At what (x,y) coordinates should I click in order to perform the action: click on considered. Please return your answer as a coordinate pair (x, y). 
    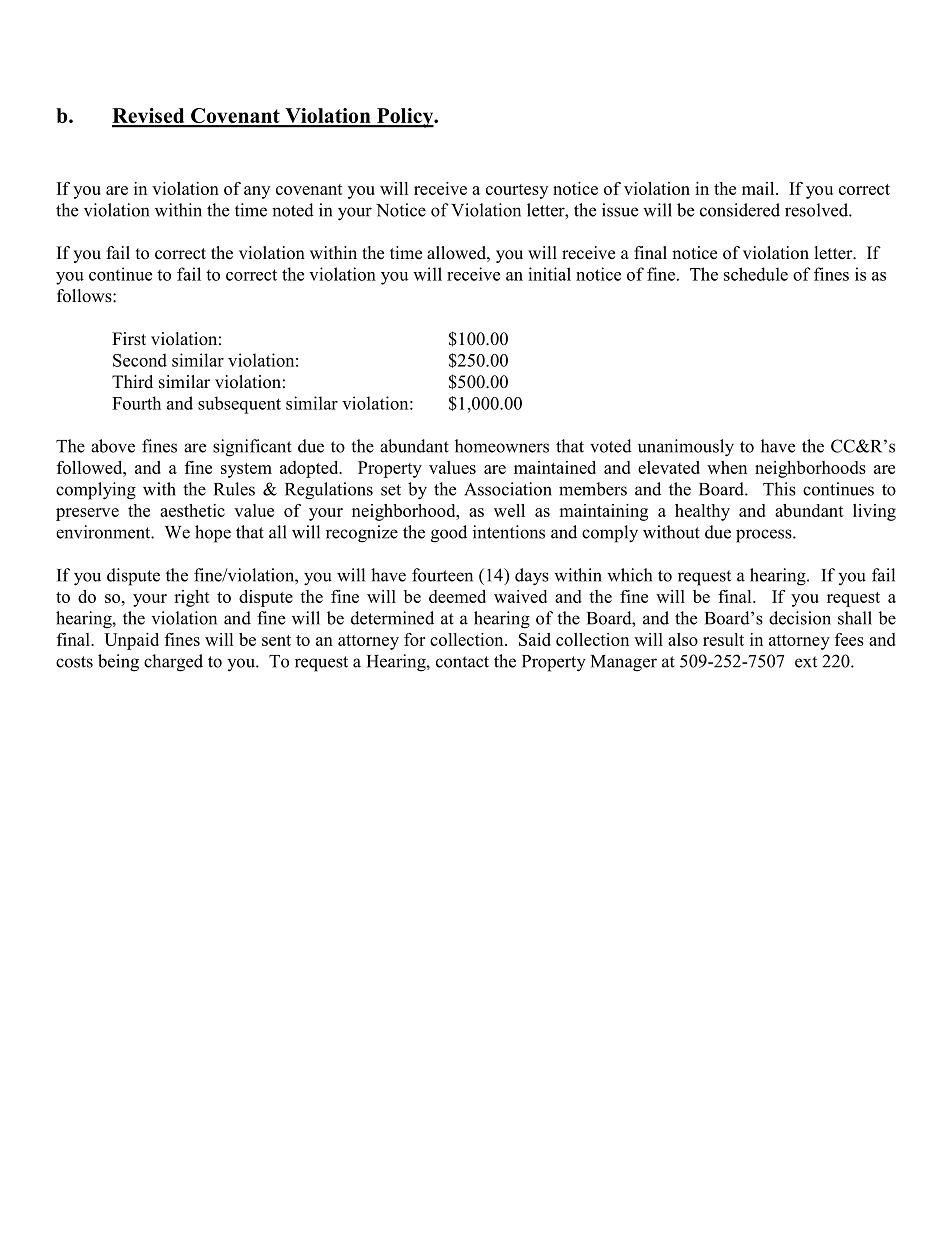
    Looking at the image, I should click on (740, 210).
